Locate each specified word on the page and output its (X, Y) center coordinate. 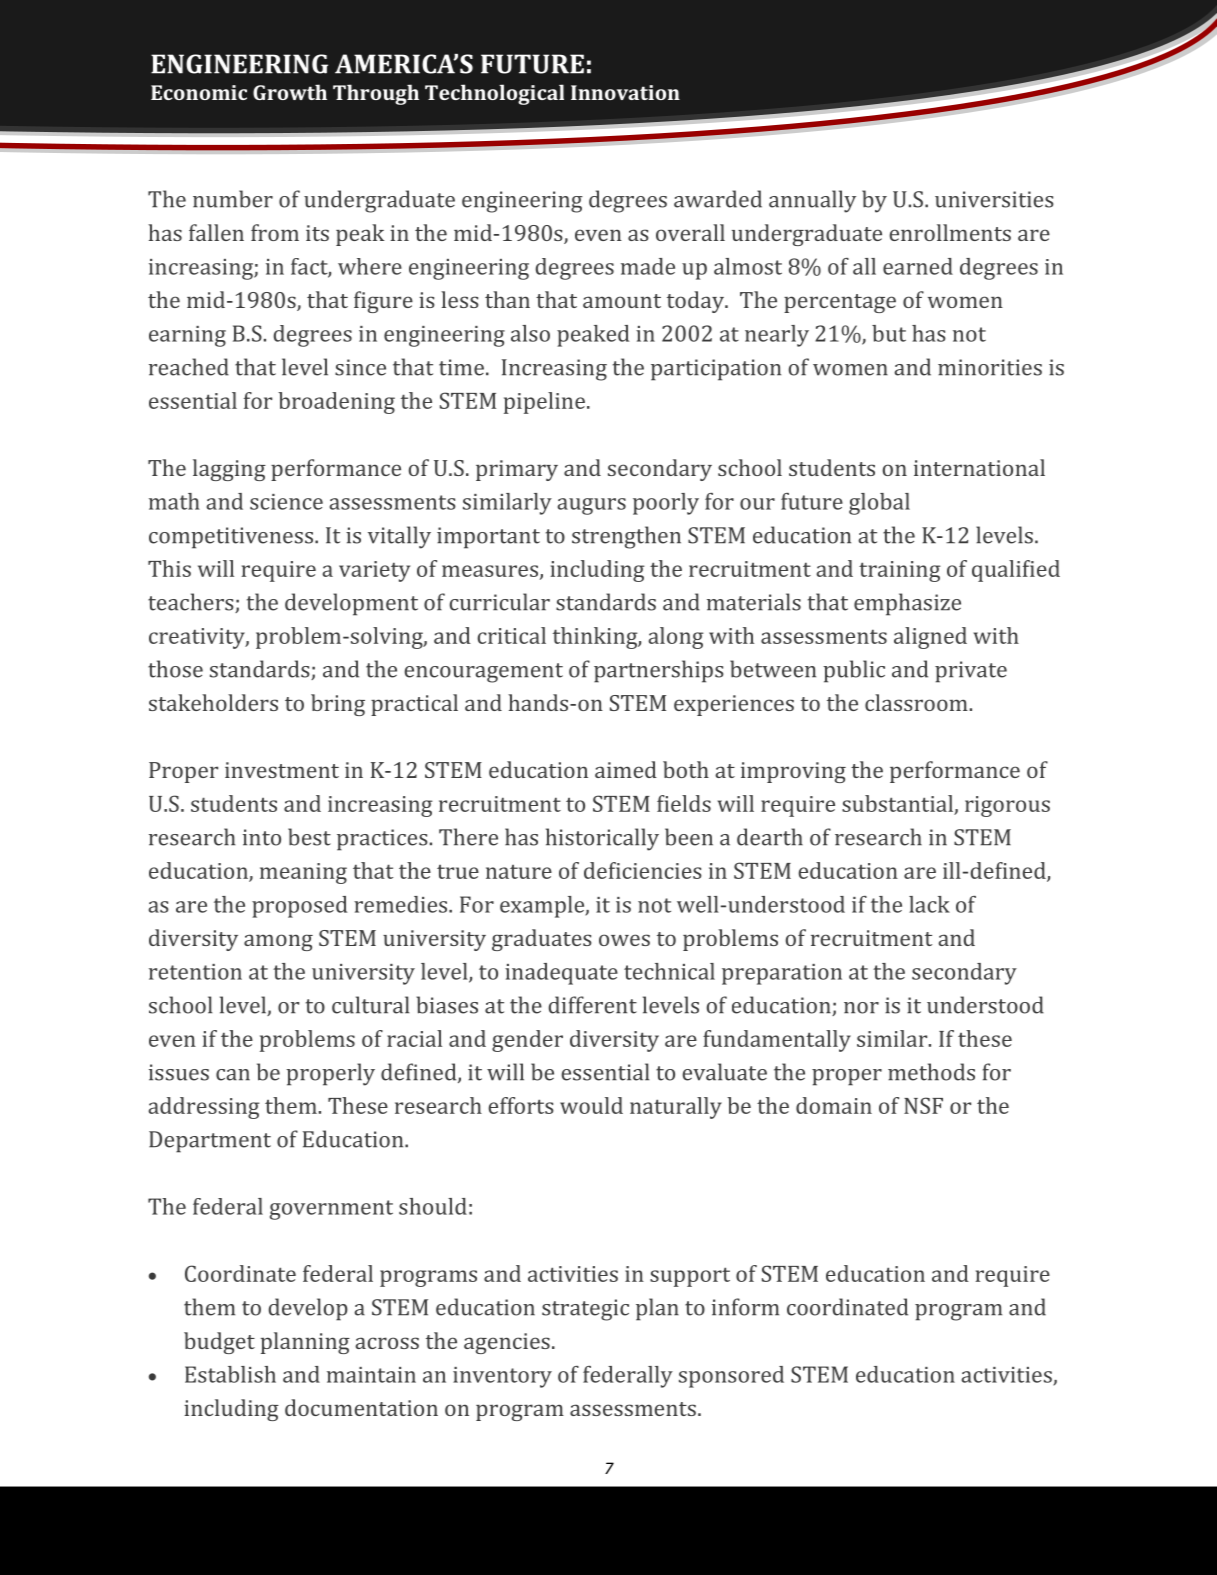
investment (282, 770)
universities (994, 199)
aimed (626, 769)
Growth (290, 92)
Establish (230, 1374)
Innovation (625, 92)
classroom (916, 702)
